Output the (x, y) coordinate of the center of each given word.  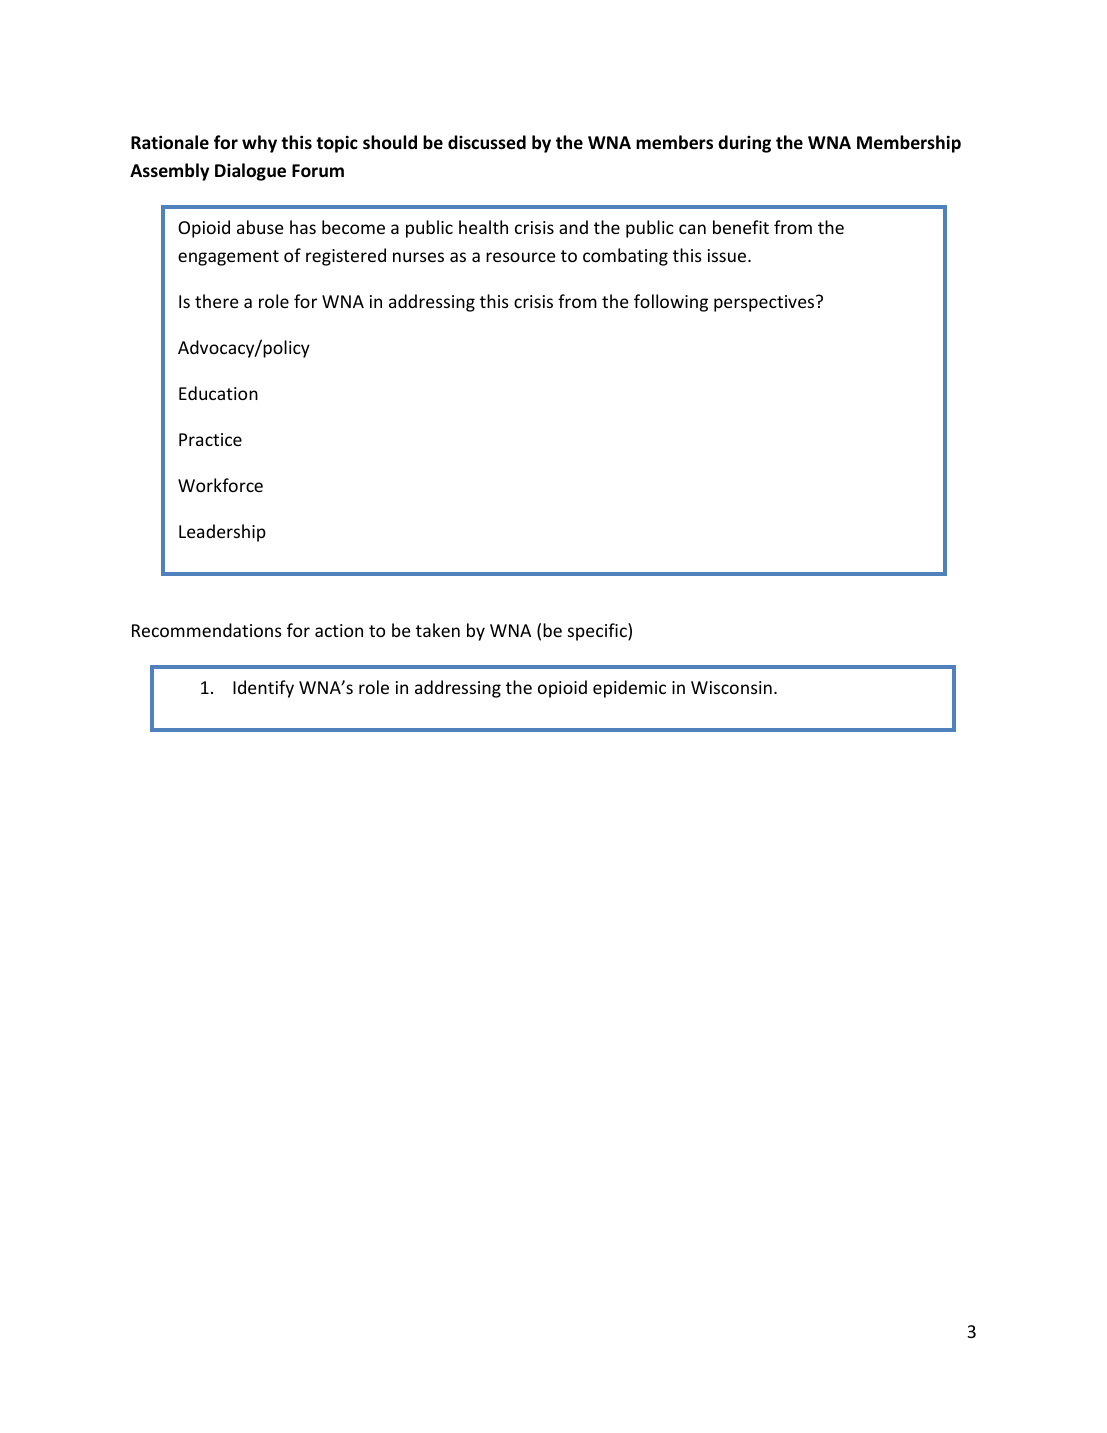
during (744, 144)
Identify (263, 689)
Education (218, 393)
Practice (210, 439)
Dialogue (250, 172)
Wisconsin (731, 687)
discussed (487, 142)
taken (438, 630)
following (671, 303)
